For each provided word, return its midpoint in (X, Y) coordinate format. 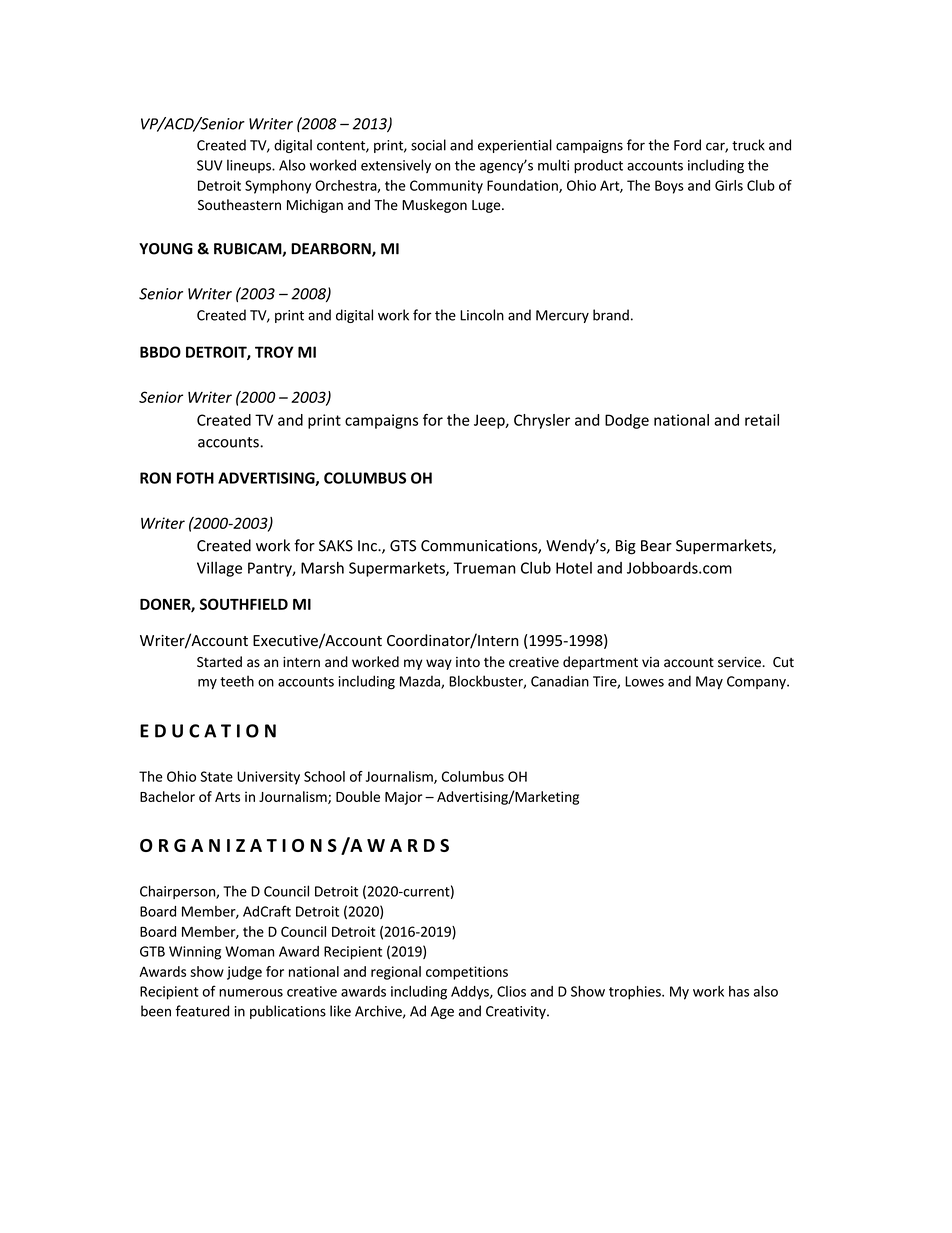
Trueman (484, 568)
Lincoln (482, 315)
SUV (210, 165)
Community (446, 187)
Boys (669, 187)
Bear (656, 546)
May (709, 682)
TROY (274, 352)
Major (403, 798)
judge (244, 973)
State (216, 776)
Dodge (627, 421)
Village (219, 569)
